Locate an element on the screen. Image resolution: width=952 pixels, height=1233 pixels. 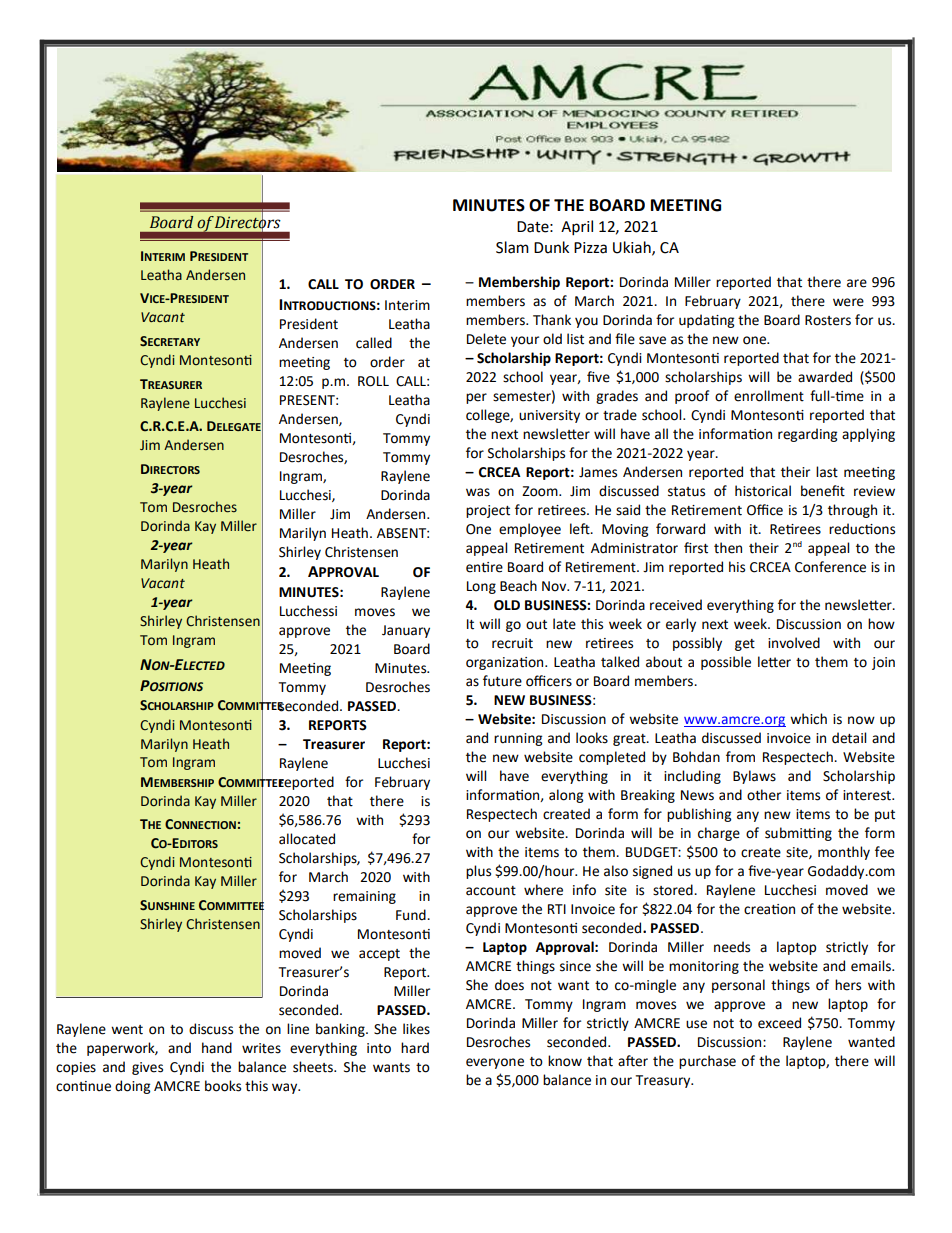
MEETING is located at coordinates (686, 205).
